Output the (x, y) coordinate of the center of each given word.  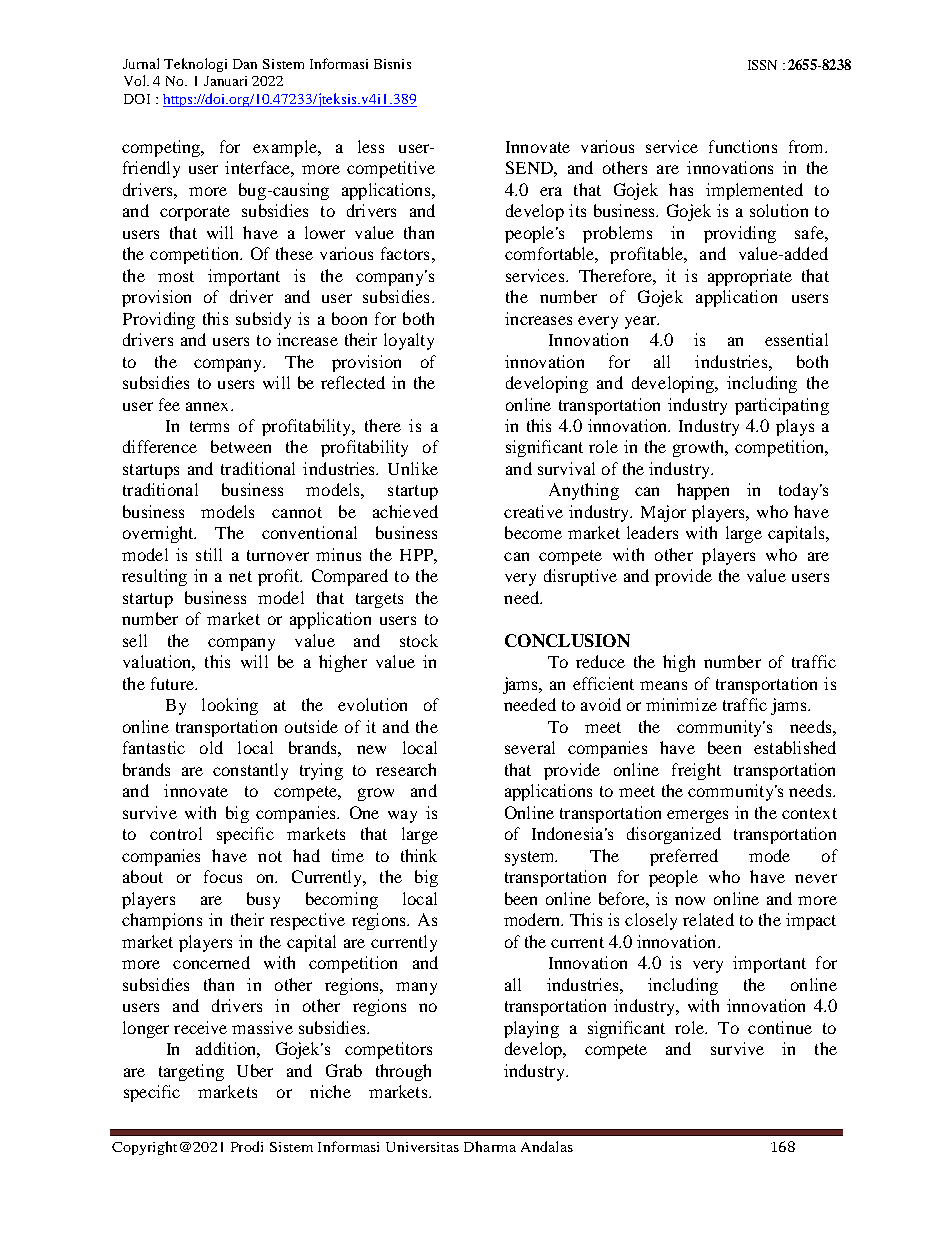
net (240, 576)
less (371, 146)
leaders (652, 532)
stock (419, 640)
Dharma (490, 1146)
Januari (225, 81)
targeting (191, 1072)
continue (780, 1027)
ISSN (762, 65)
